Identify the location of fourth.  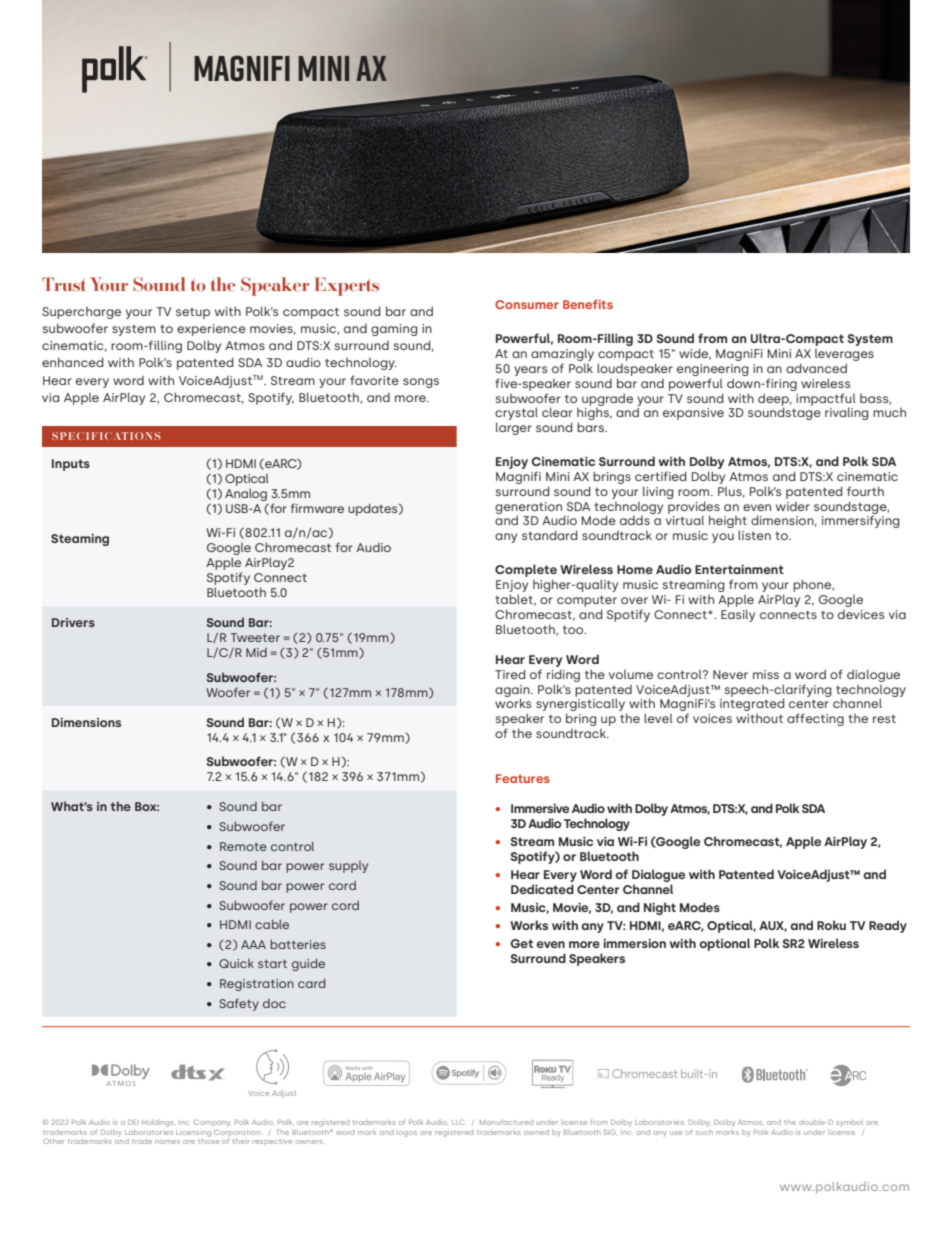
(865, 491).
